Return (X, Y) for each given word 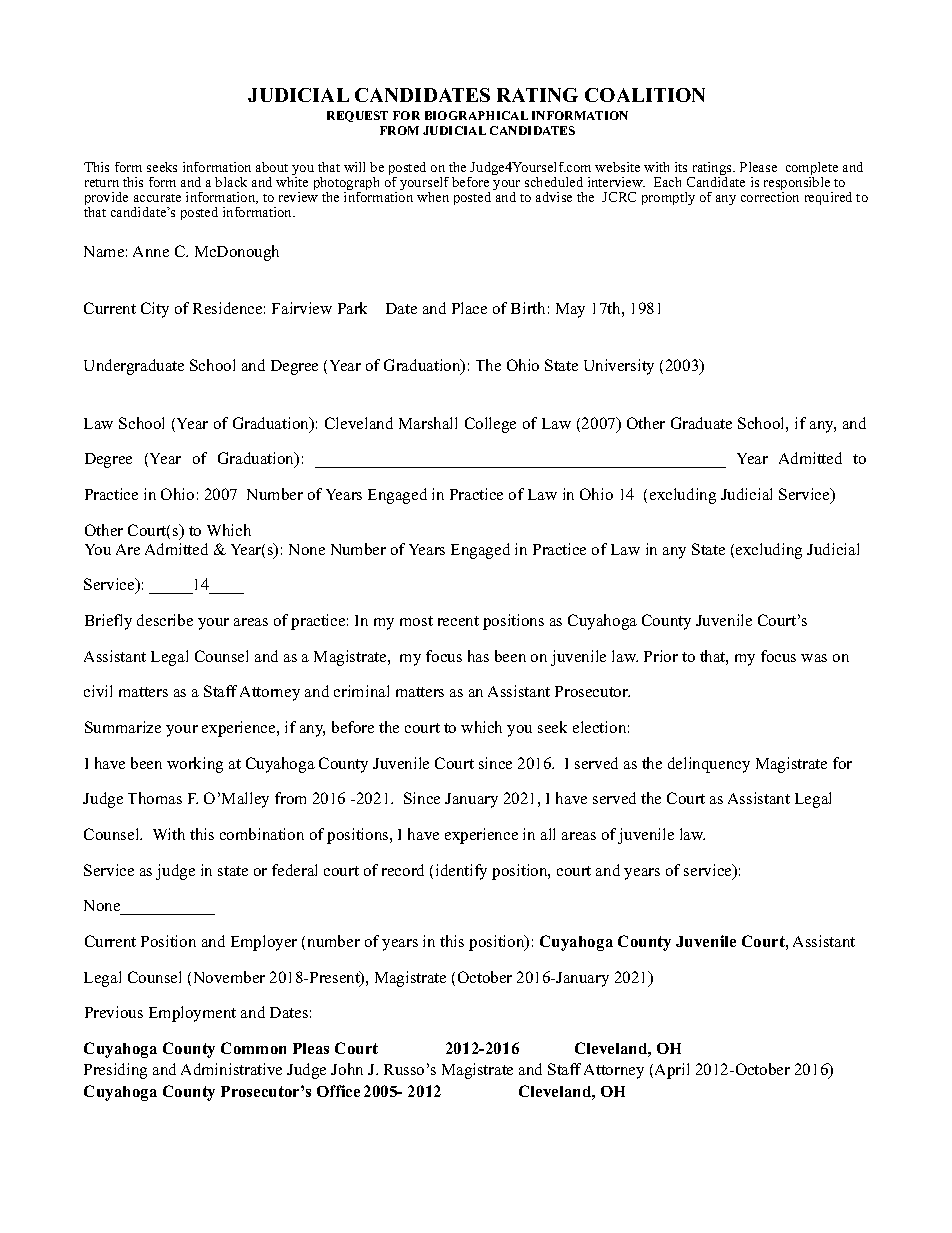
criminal (361, 691)
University (619, 367)
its (681, 167)
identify (461, 872)
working (195, 765)
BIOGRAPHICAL (476, 115)
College (490, 425)
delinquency (709, 765)
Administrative (231, 1069)
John (347, 1069)
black (231, 182)
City (155, 310)
